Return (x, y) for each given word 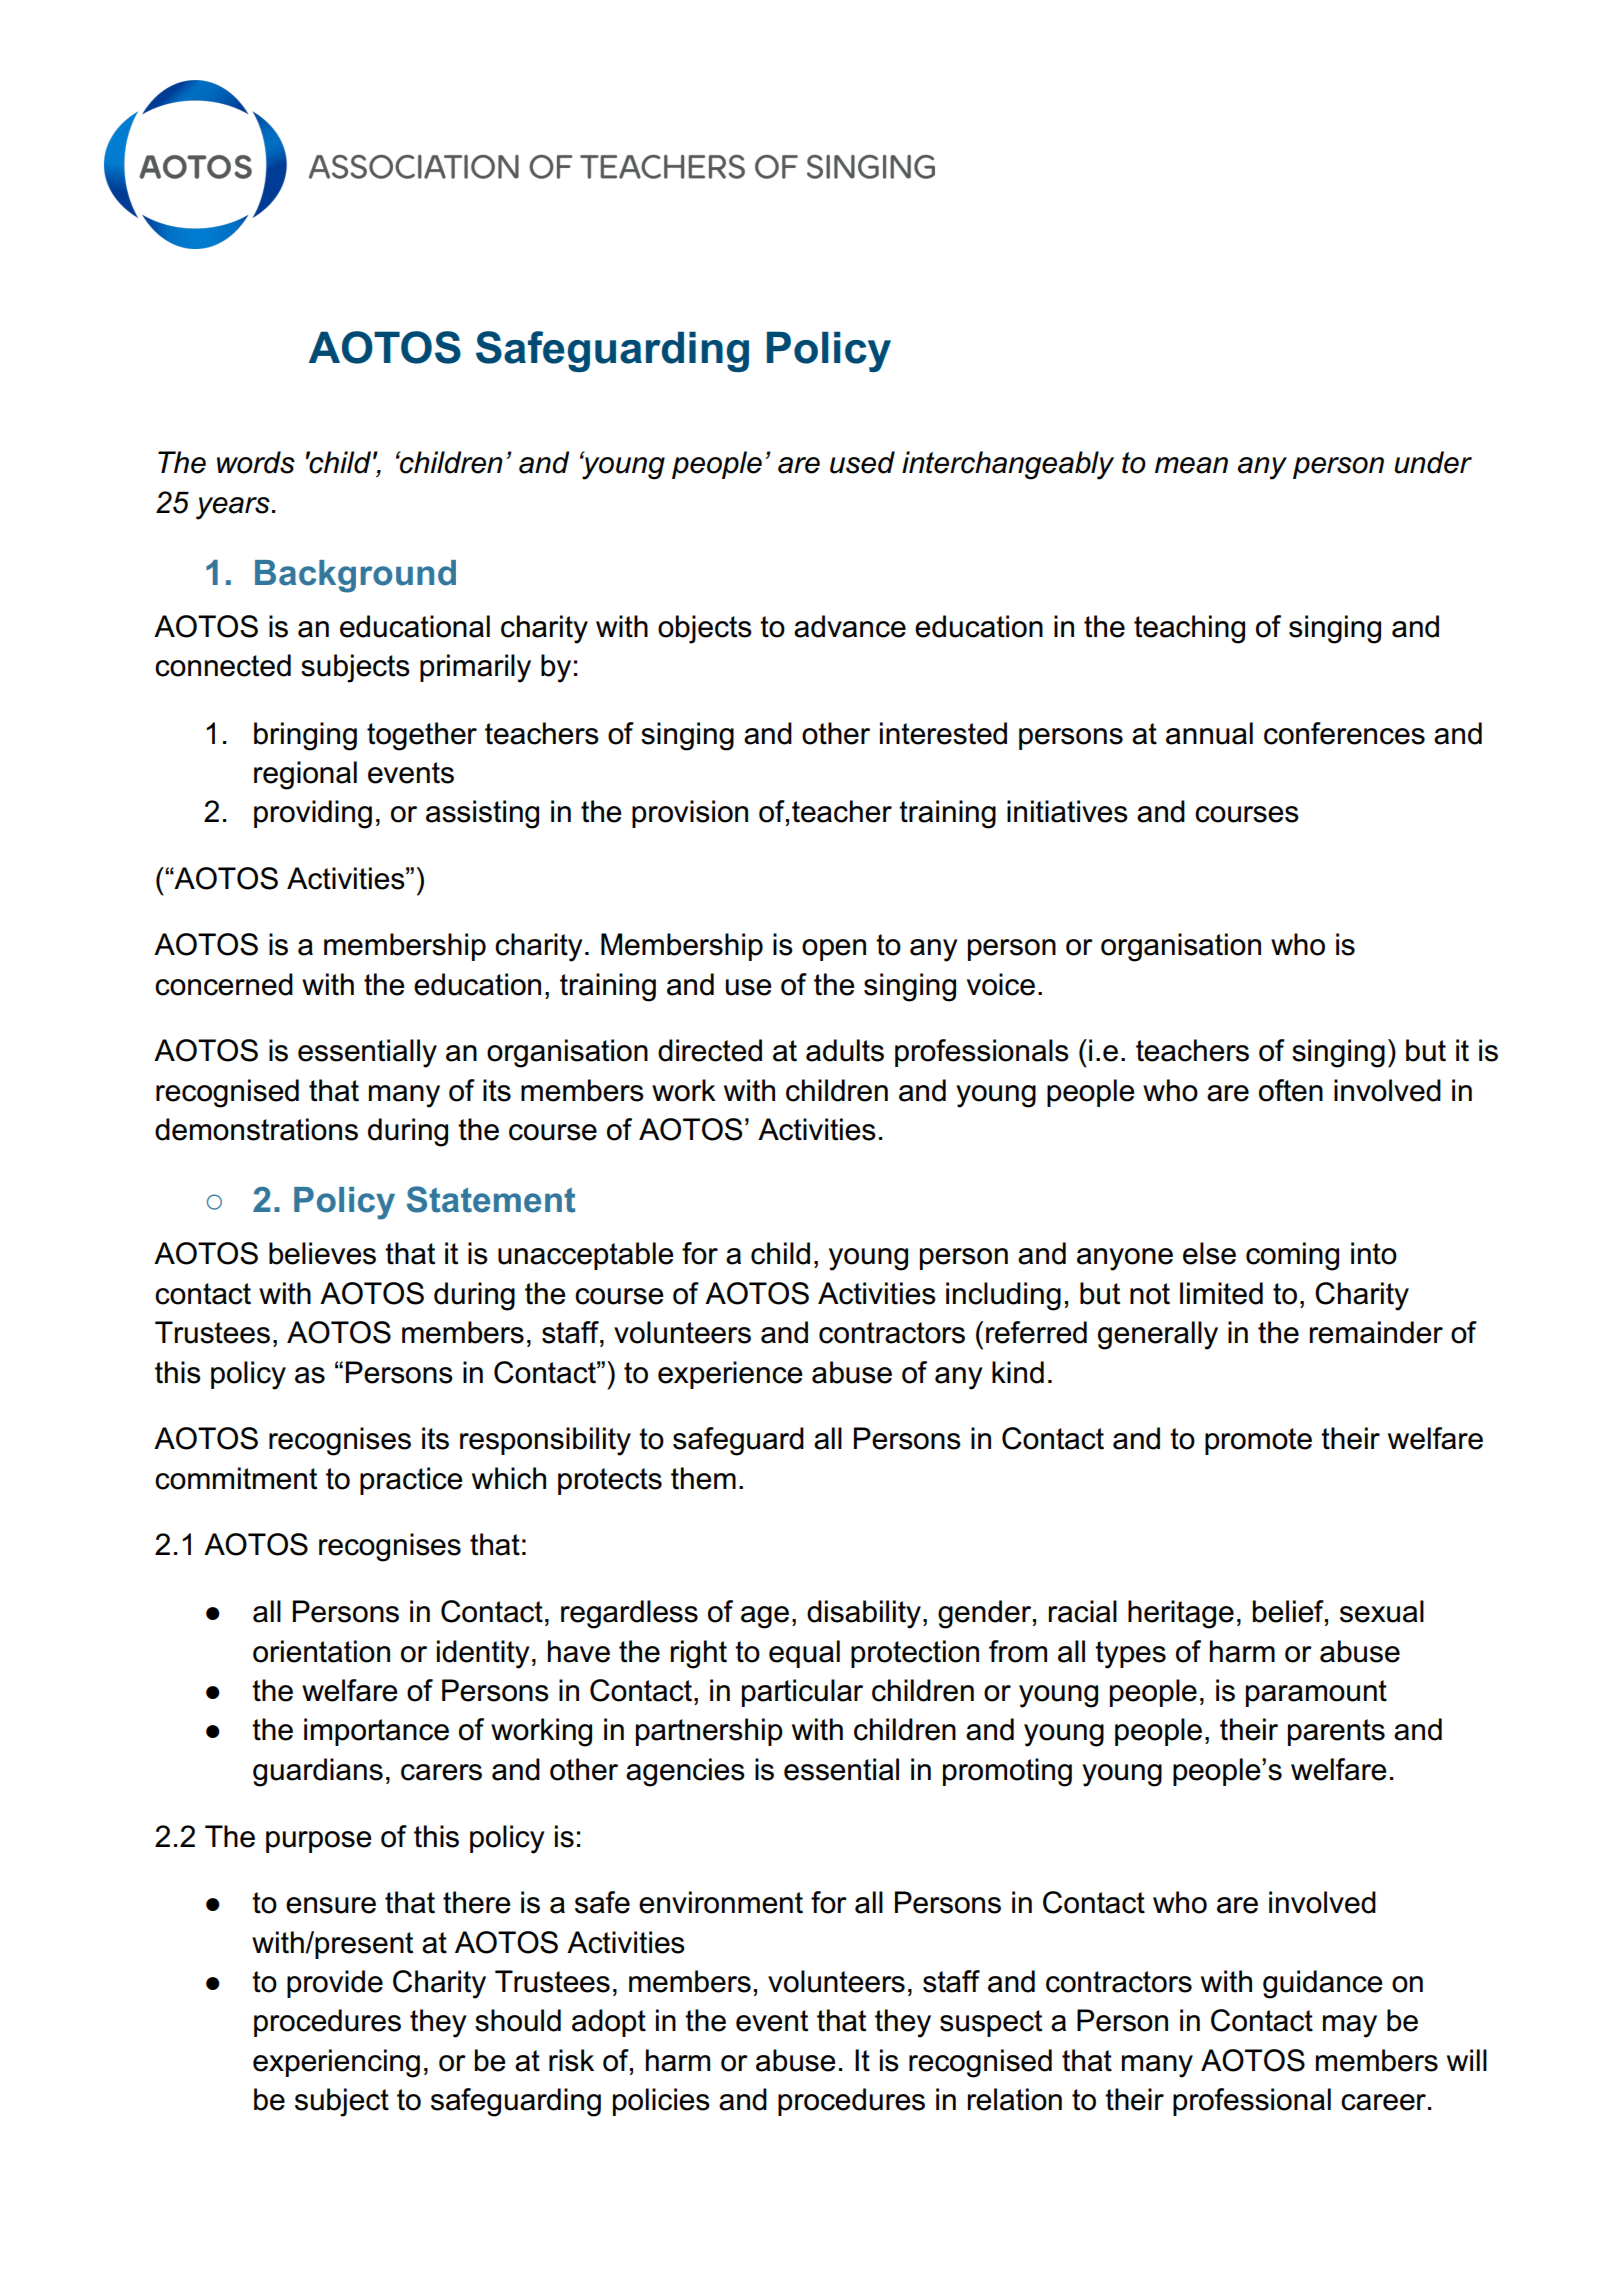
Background (355, 576)
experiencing (336, 2063)
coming (1292, 1256)
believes (322, 1253)
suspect (991, 2023)
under (1433, 462)
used (862, 462)
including (1003, 1296)
